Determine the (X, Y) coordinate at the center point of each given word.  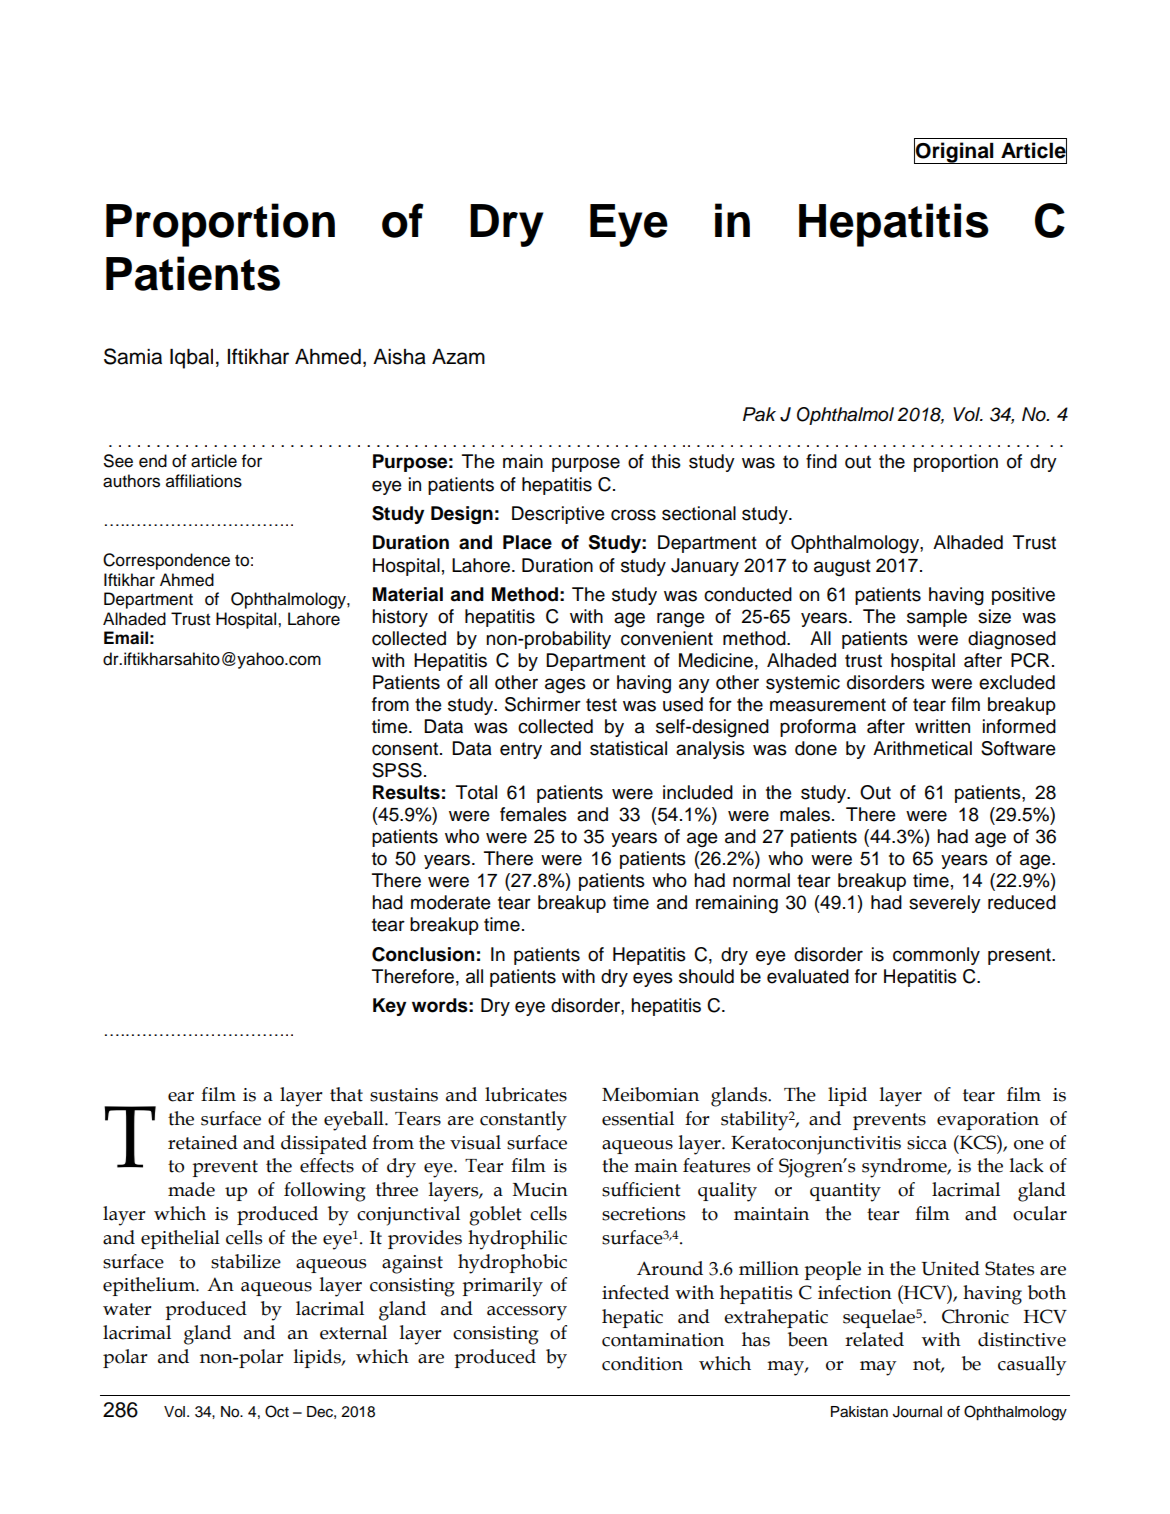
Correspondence (166, 561)
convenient (667, 638)
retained (203, 1142)
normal (761, 880)
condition (642, 1363)
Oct (277, 1411)
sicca (927, 1143)
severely (945, 904)
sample (937, 618)
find (821, 461)
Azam (458, 357)
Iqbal (191, 359)
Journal (917, 1412)
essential (638, 1118)
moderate (451, 902)
